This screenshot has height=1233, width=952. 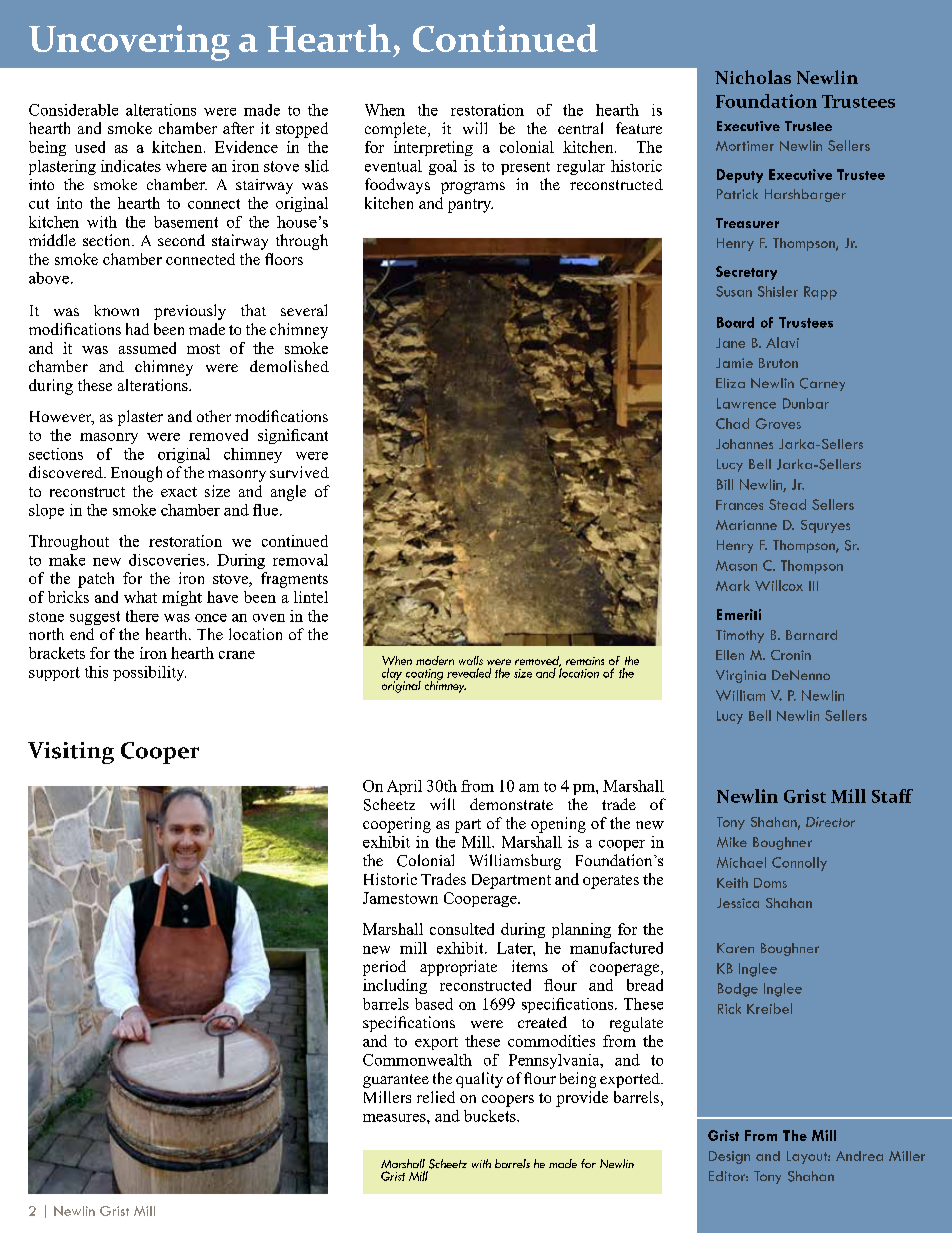 I want to click on complete, so click(x=397, y=130).
